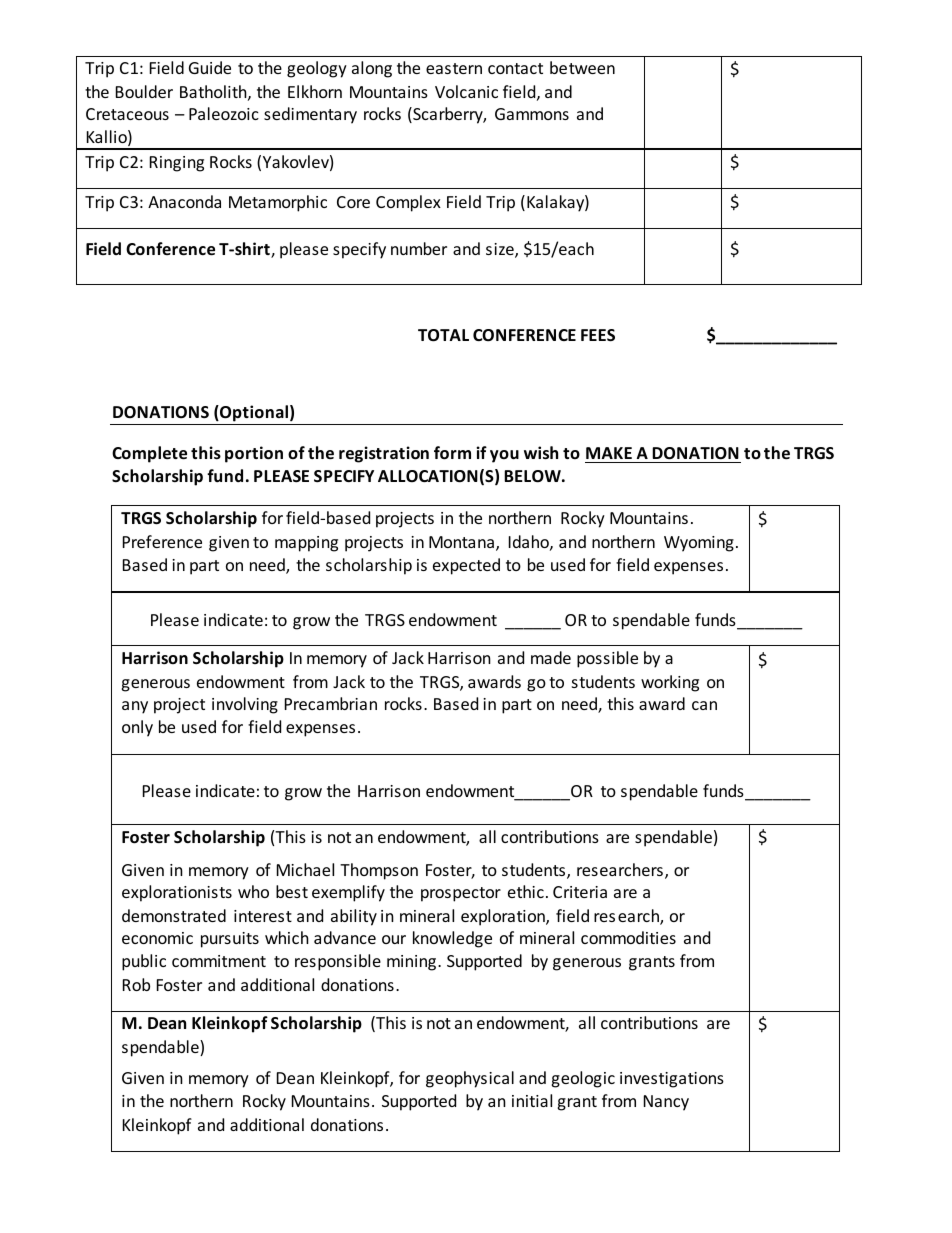 The height and width of the screenshot is (1233, 952). I want to click on registration, so click(384, 454).
